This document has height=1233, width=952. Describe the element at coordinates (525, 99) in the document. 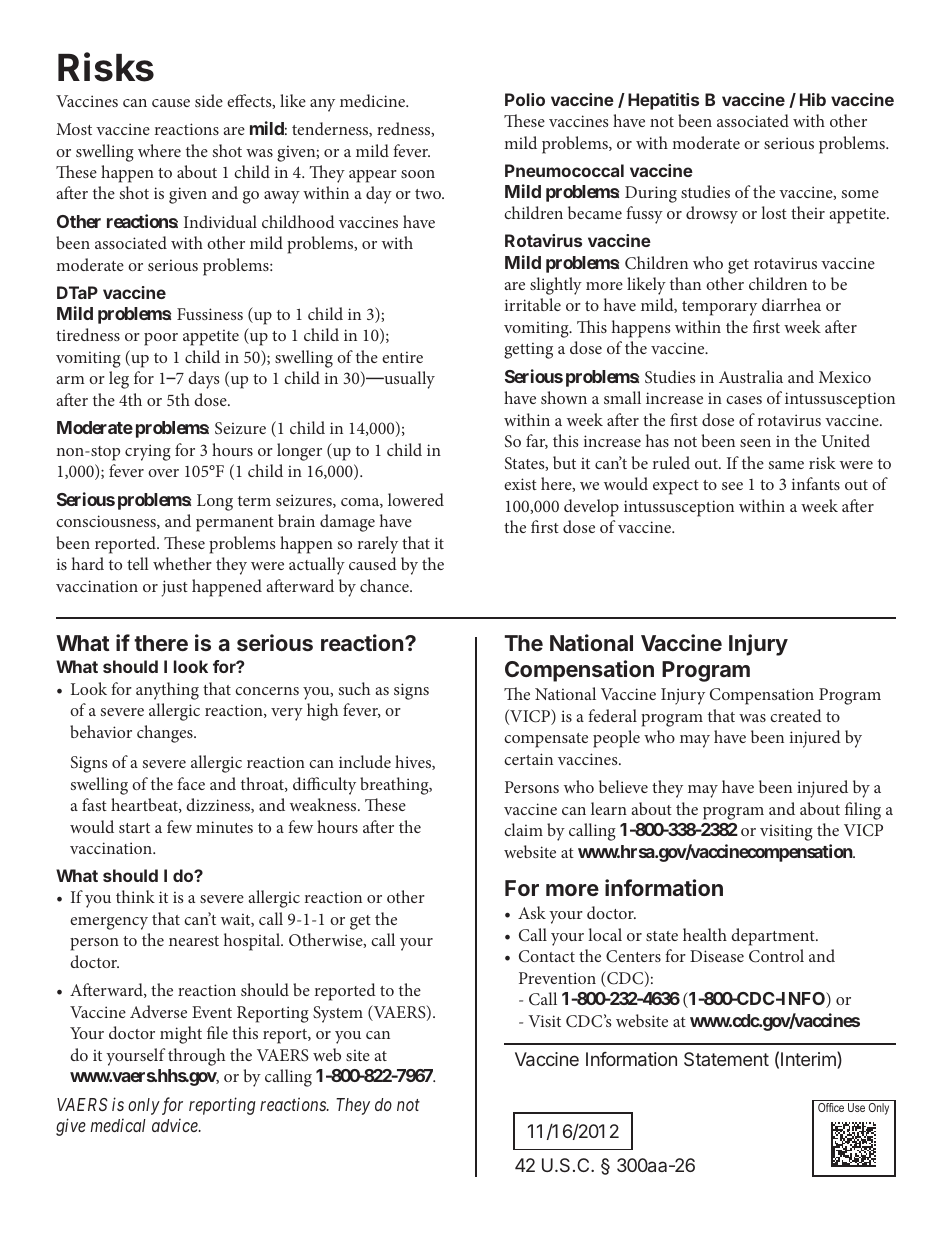

I see `Polio` at that location.
